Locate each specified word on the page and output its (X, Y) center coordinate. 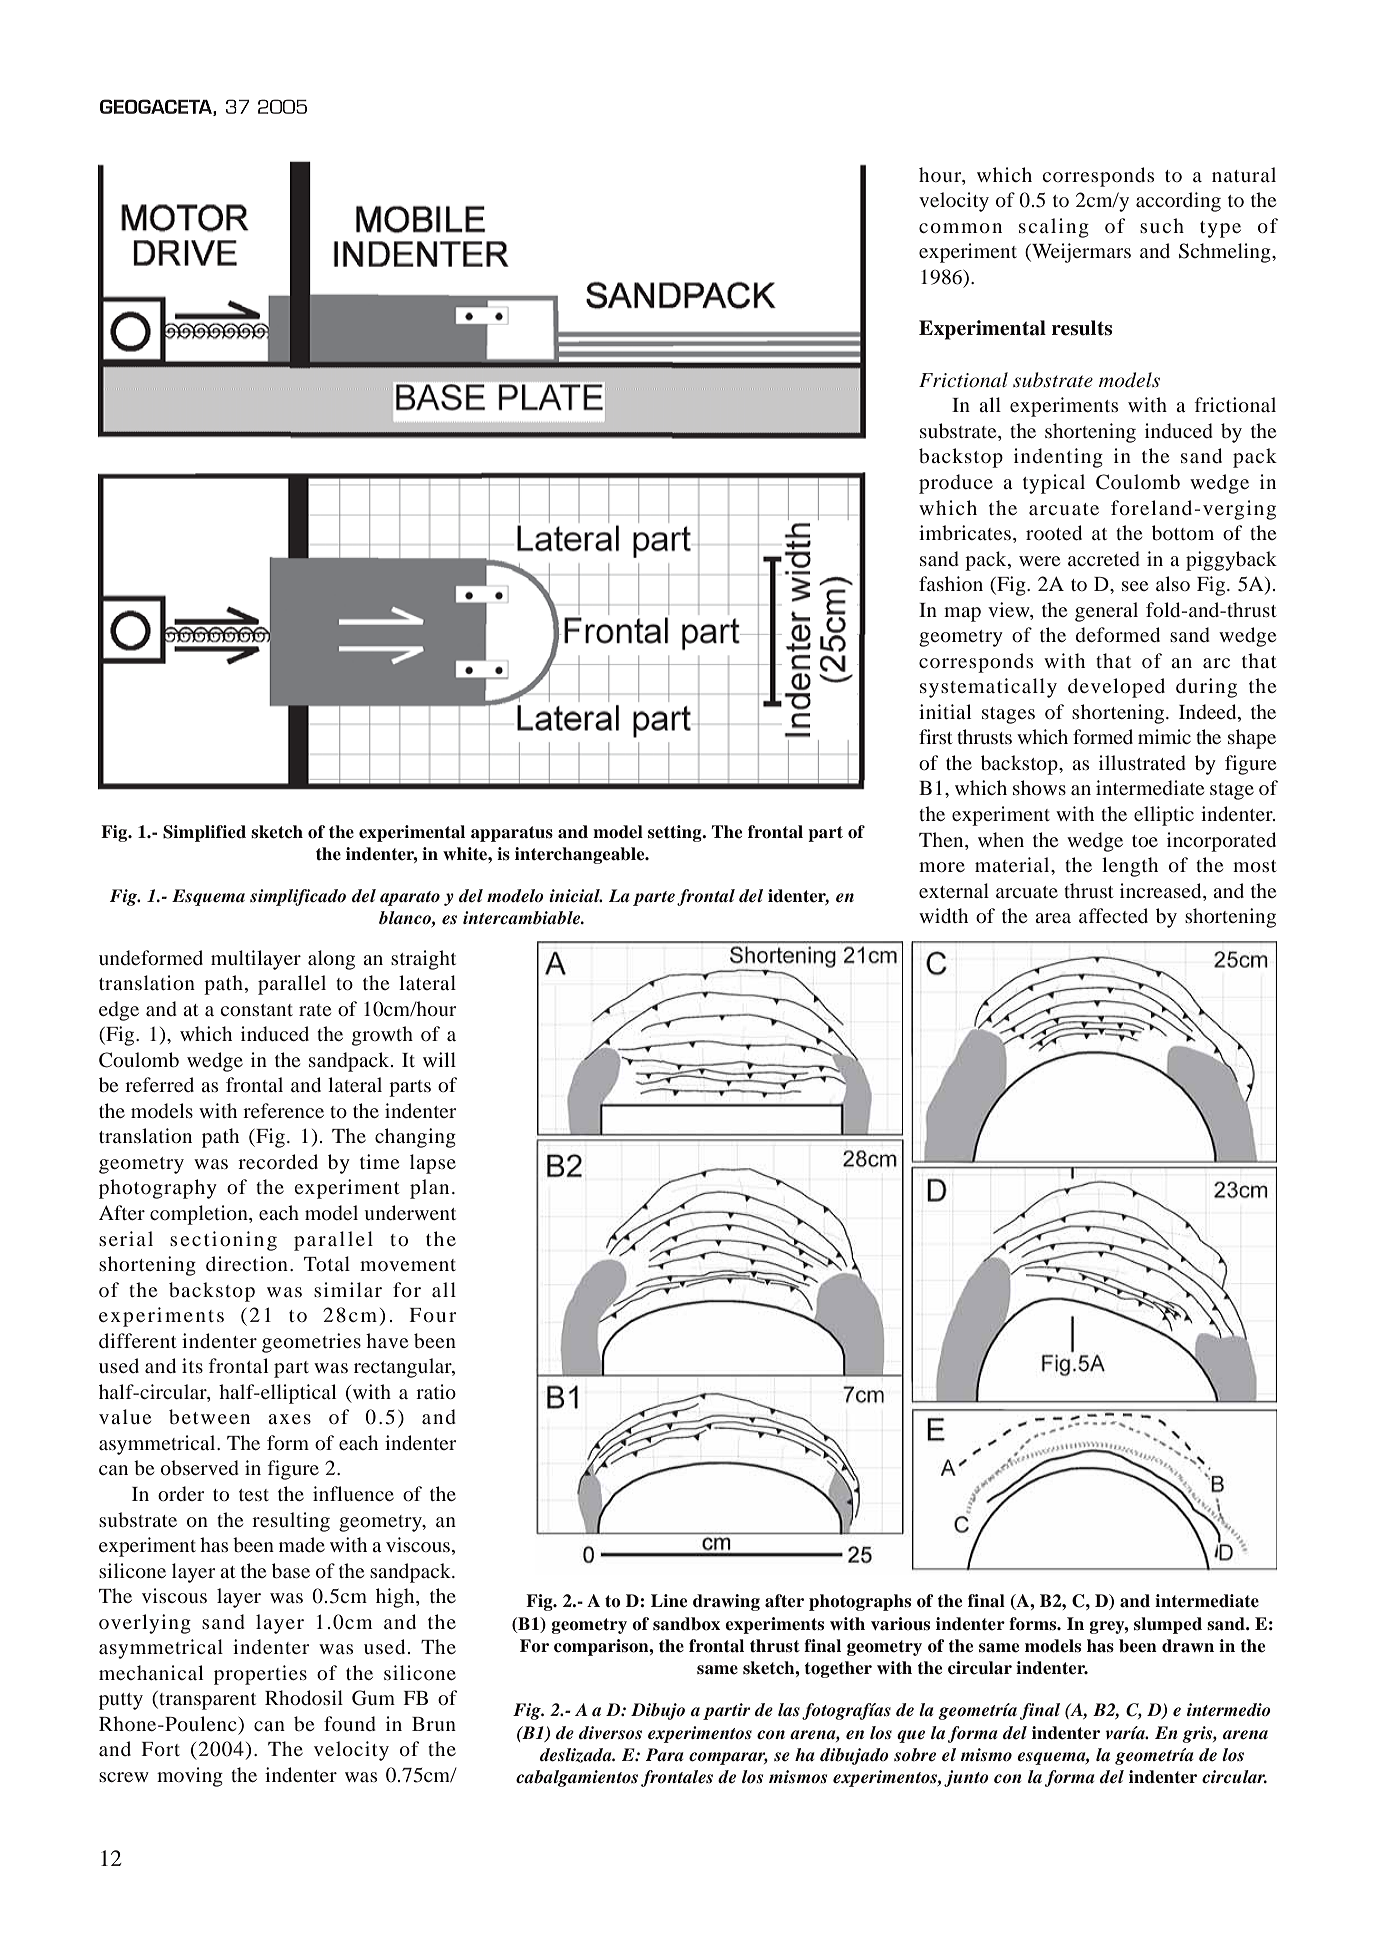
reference (283, 1110)
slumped (1168, 1625)
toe (1145, 841)
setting (676, 833)
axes (289, 1419)
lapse (433, 1164)
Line (669, 1601)
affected (1113, 915)
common (960, 228)
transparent (206, 1700)
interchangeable (581, 855)
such (1162, 225)
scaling (1054, 228)
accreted (1104, 558)
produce (956, 484)
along (331, 960)
